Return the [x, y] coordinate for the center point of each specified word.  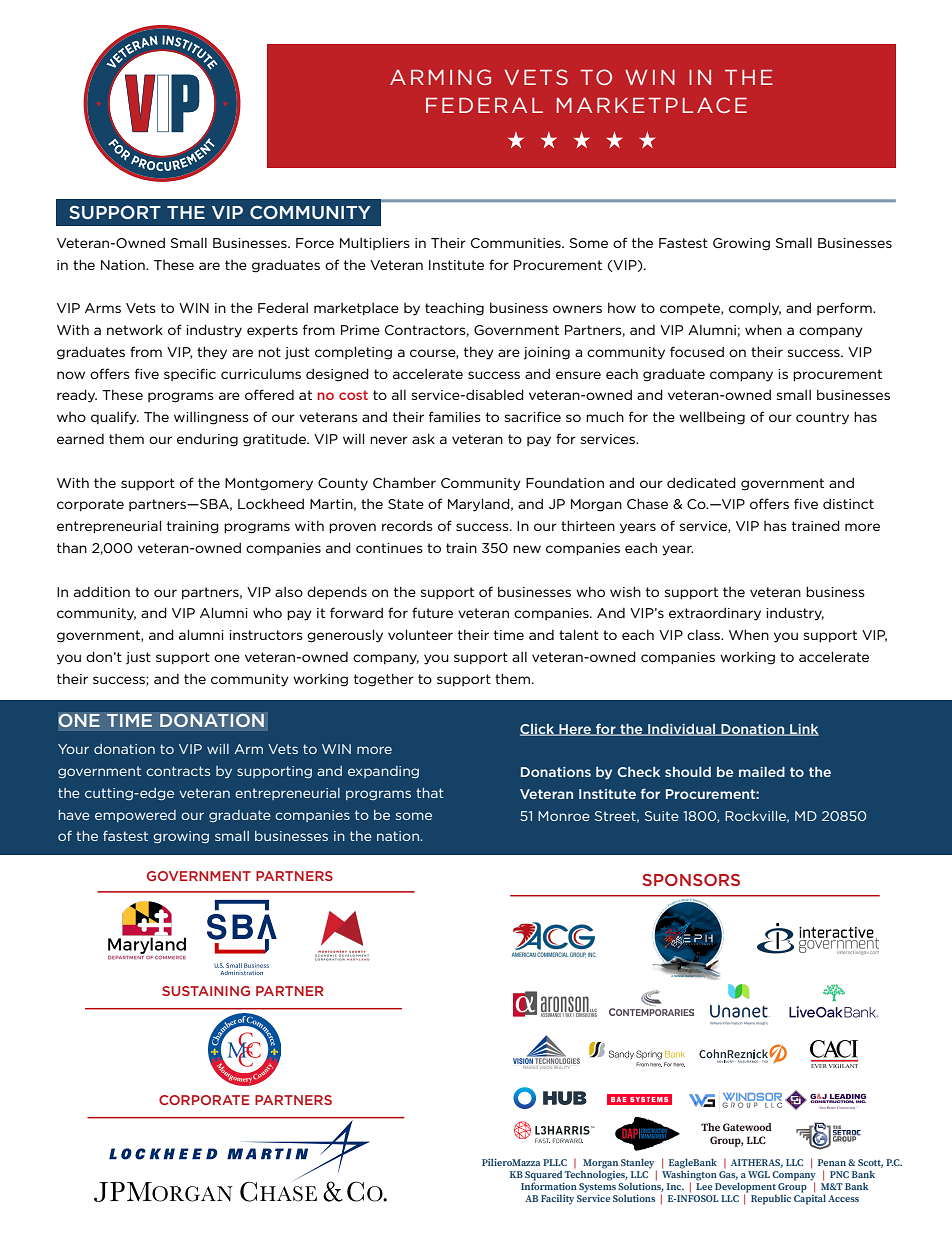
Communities [517, 243]
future [432, 612]
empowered [135, 816]
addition [102, 592]
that [430, 793]
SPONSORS [691, 880]
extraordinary [715, 614]
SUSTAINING [206, 991]
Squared [543, 1176]
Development [745, 1188]
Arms [103, 308]
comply [755, 309]
